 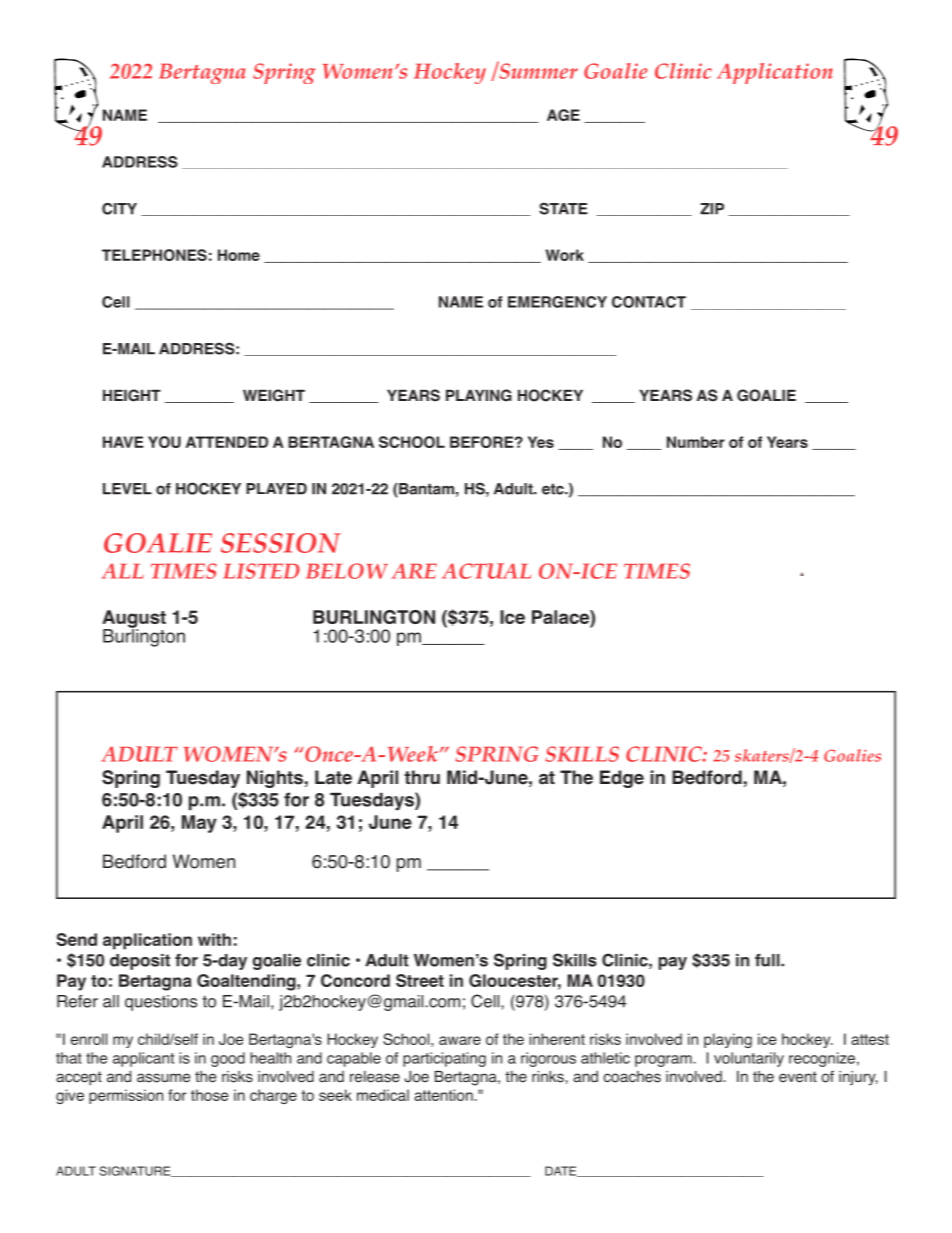 I want to click on ZIP, so click(x=712, y=209).
